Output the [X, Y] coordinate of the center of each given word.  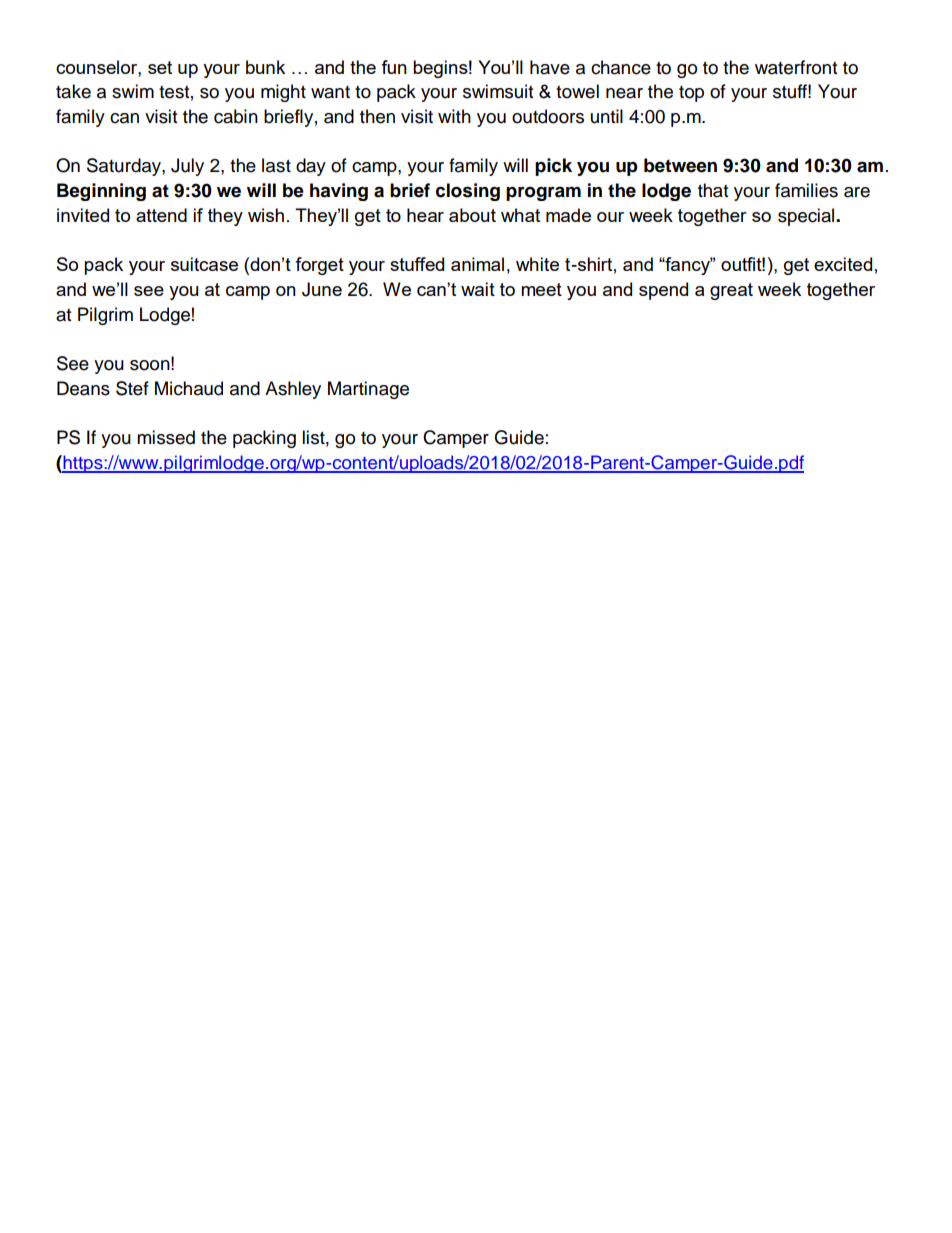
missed [166, 437]
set [160, 67]
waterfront [796, 67]
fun [394, 67]
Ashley [293, 390]
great [731, 291]
